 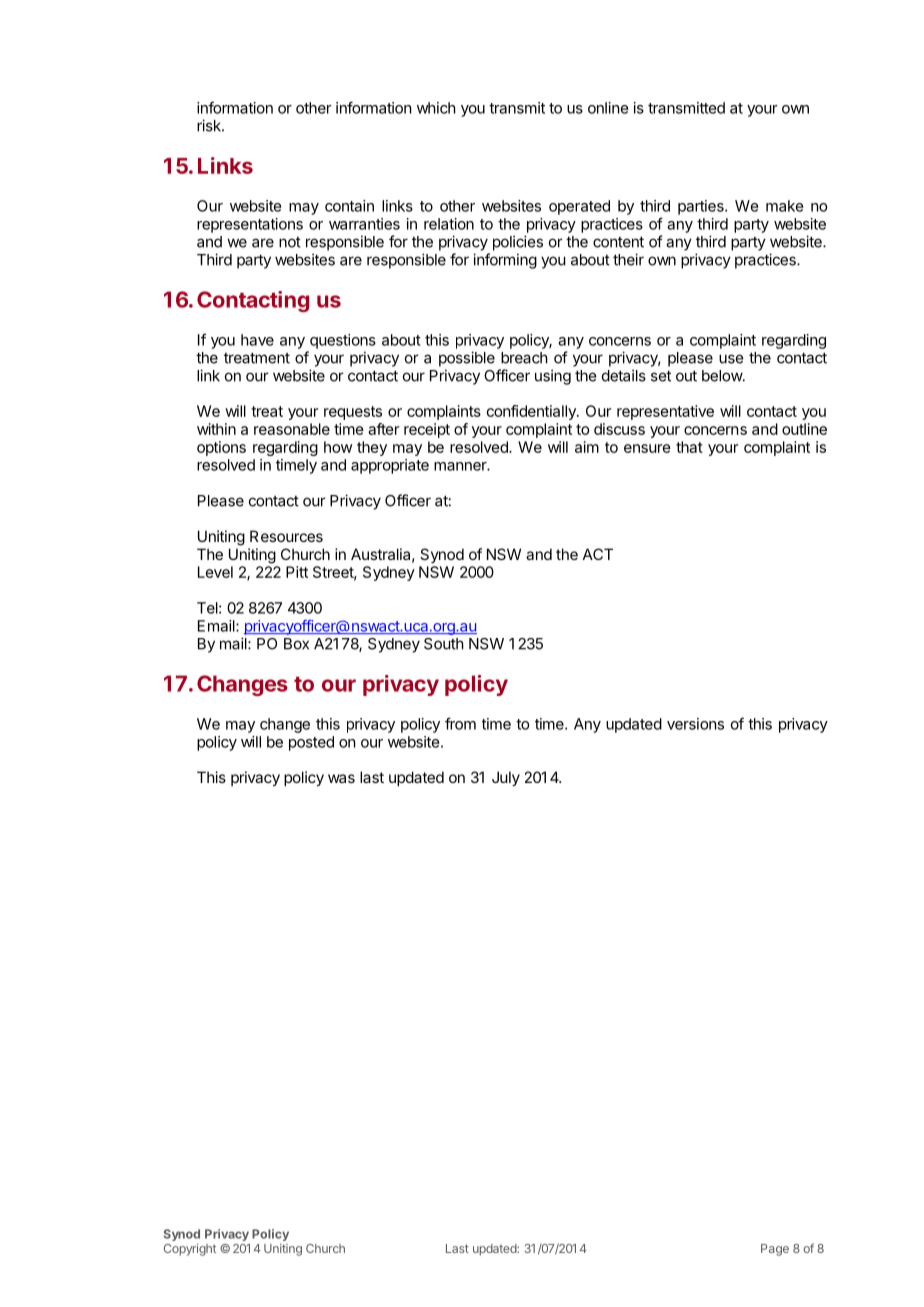 What do you see at coordinates (702, 207) in the screenshot?
I see `parties` at bounding box center [702, 207].
